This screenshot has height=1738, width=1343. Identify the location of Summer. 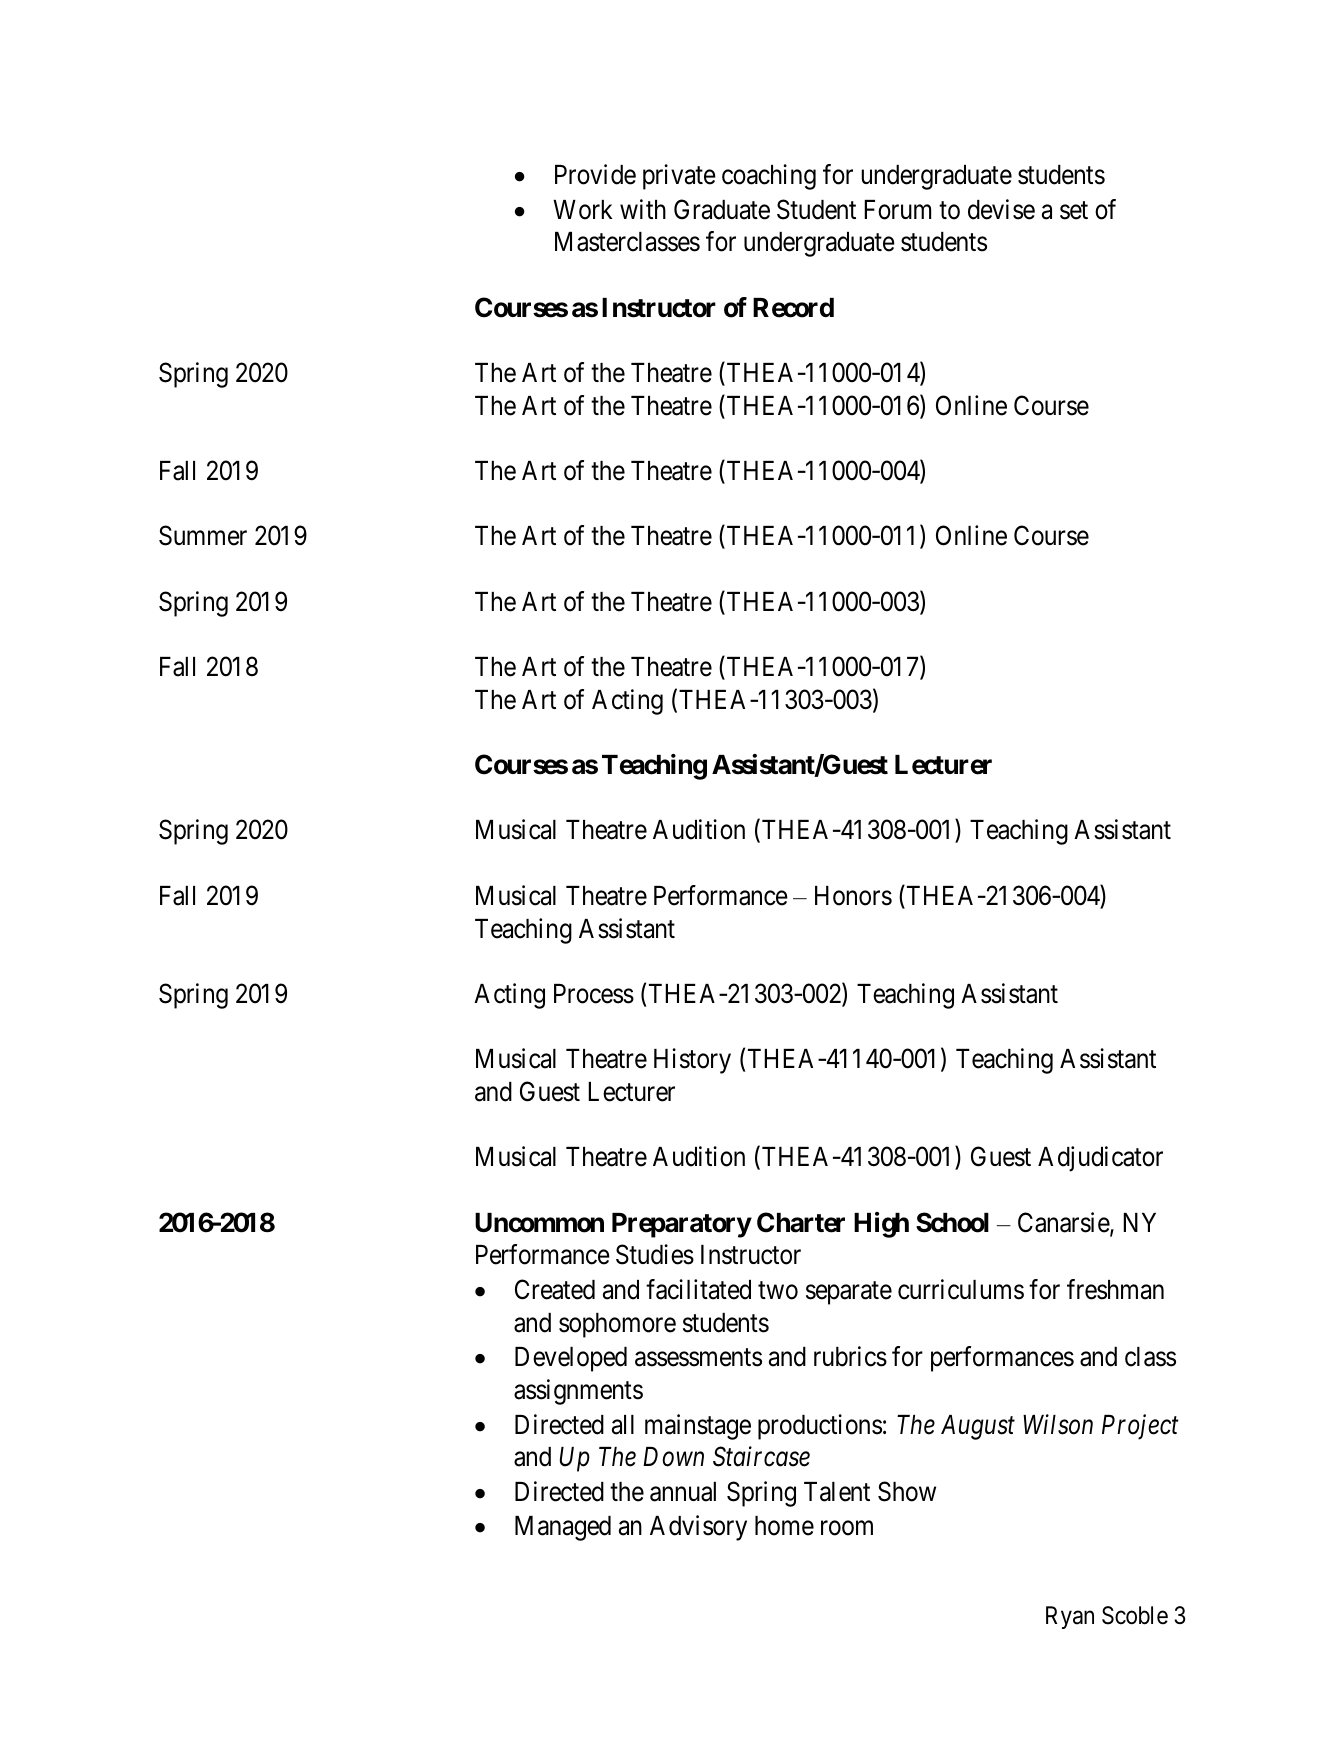
(203, 535).
